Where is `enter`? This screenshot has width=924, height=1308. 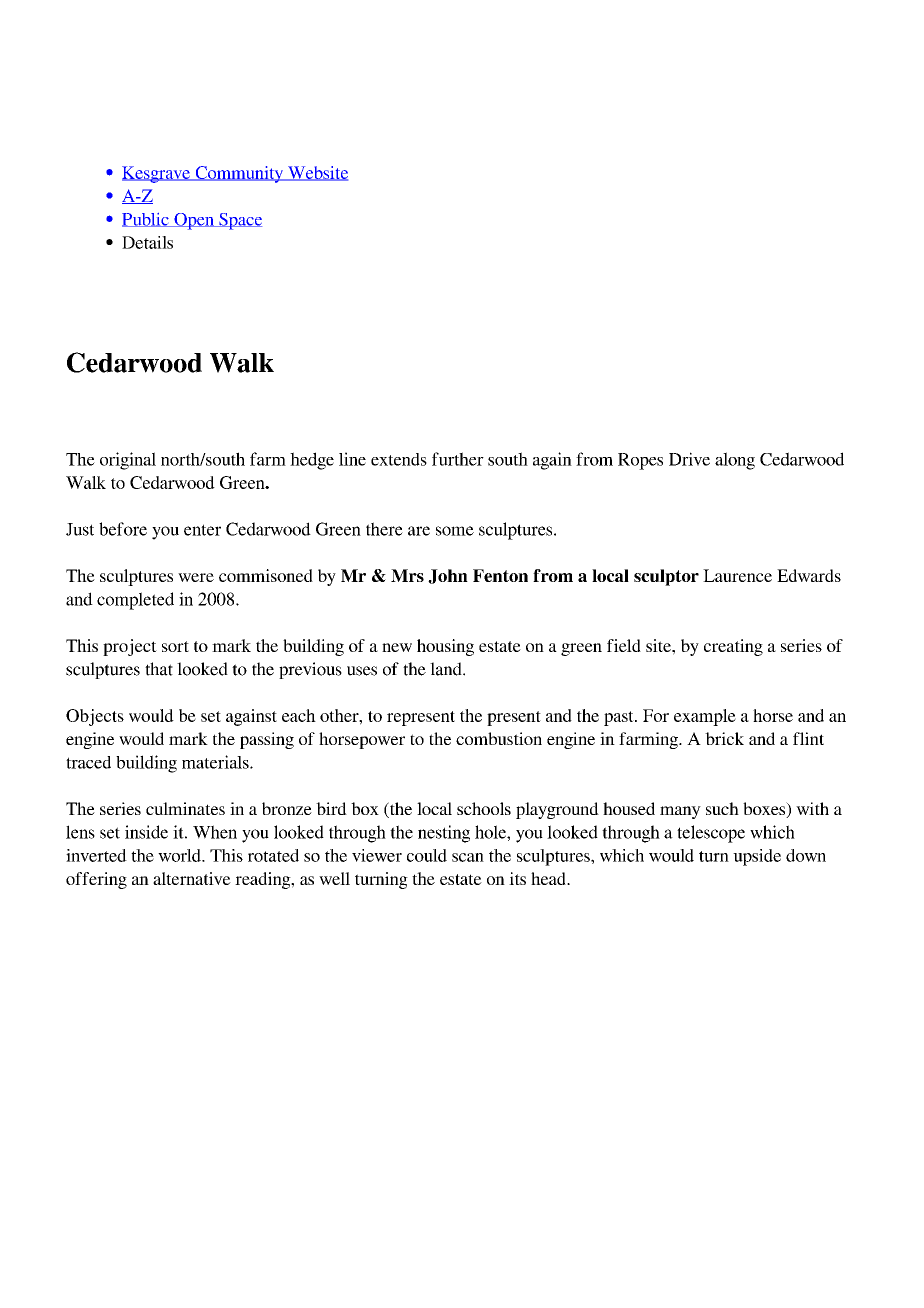 enter is located at coordinates (202, 530).
